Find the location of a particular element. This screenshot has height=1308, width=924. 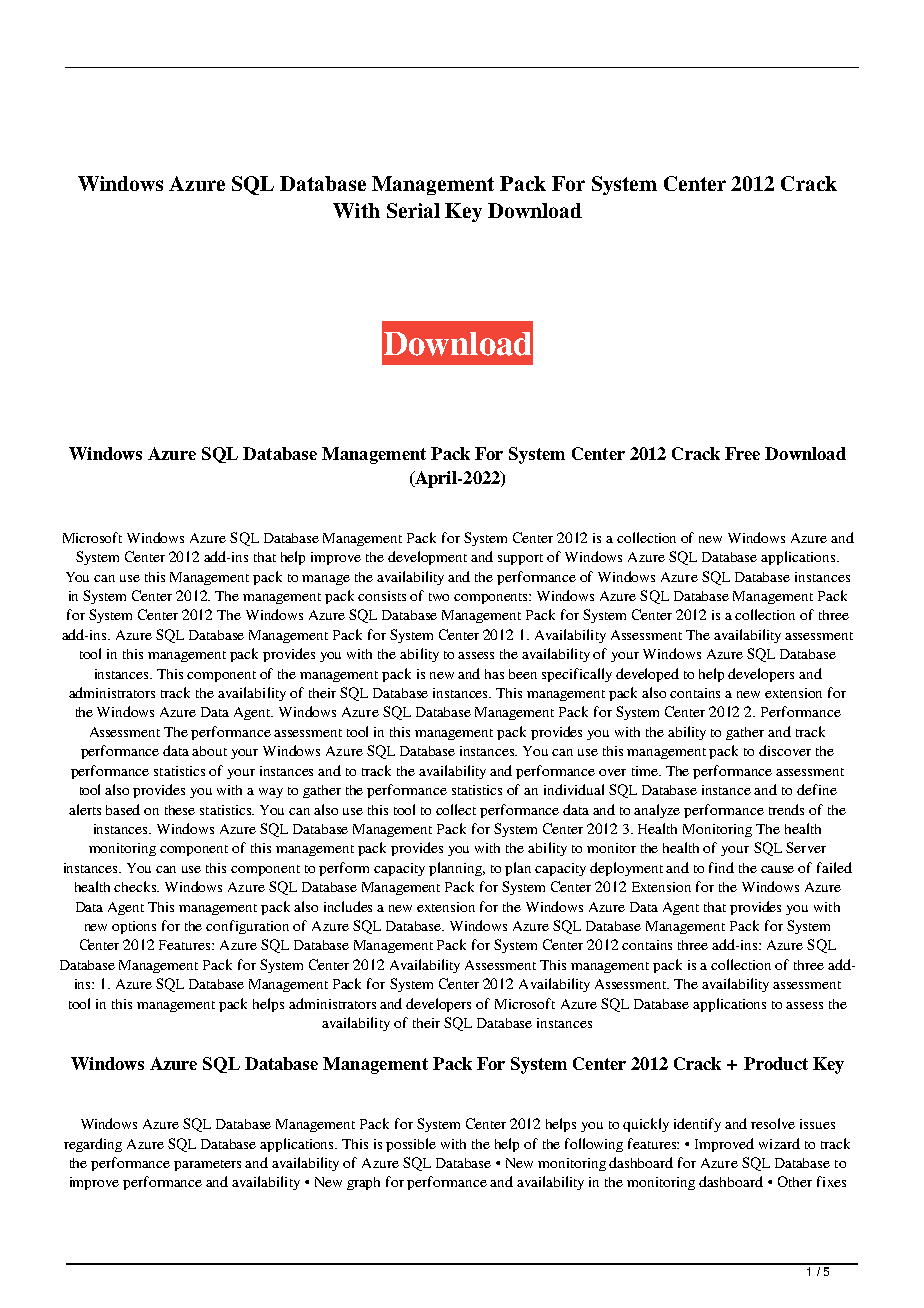

Serial is located at coordinates (413, 210).
